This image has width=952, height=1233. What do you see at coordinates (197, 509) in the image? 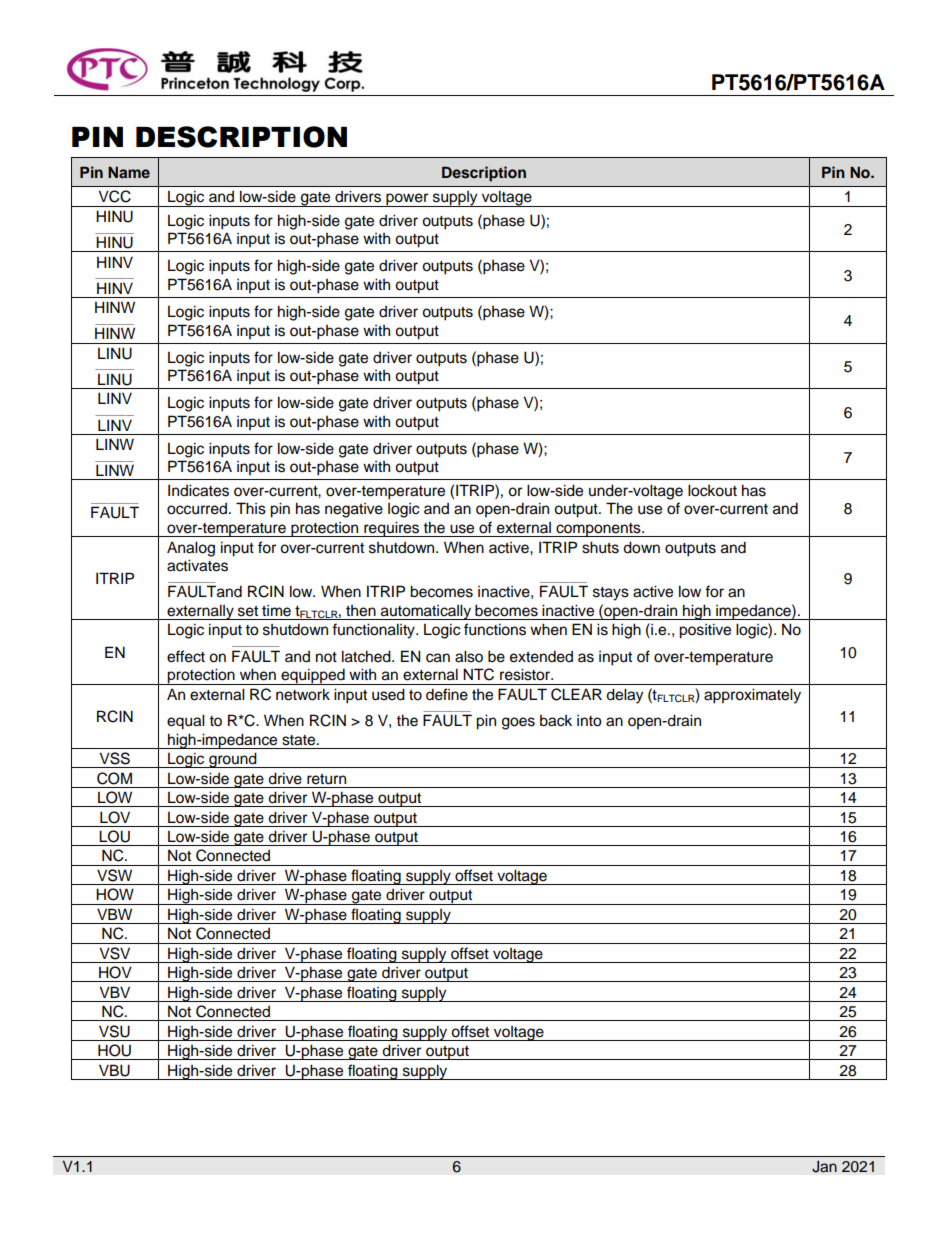
I see `occurred` at bounding box center [197, 509].
